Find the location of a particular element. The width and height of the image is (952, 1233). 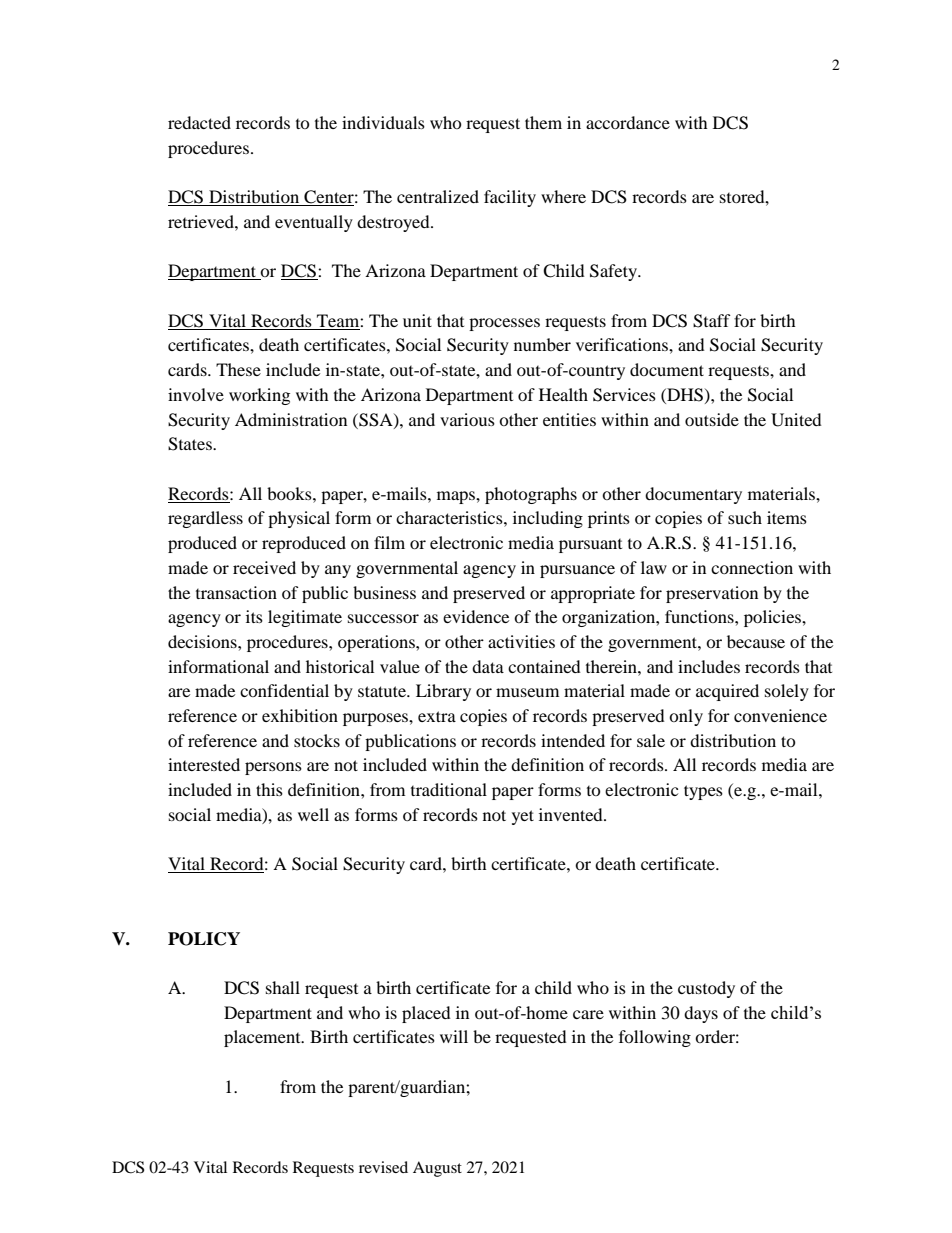

following is located at coordinates (655, 1038).
